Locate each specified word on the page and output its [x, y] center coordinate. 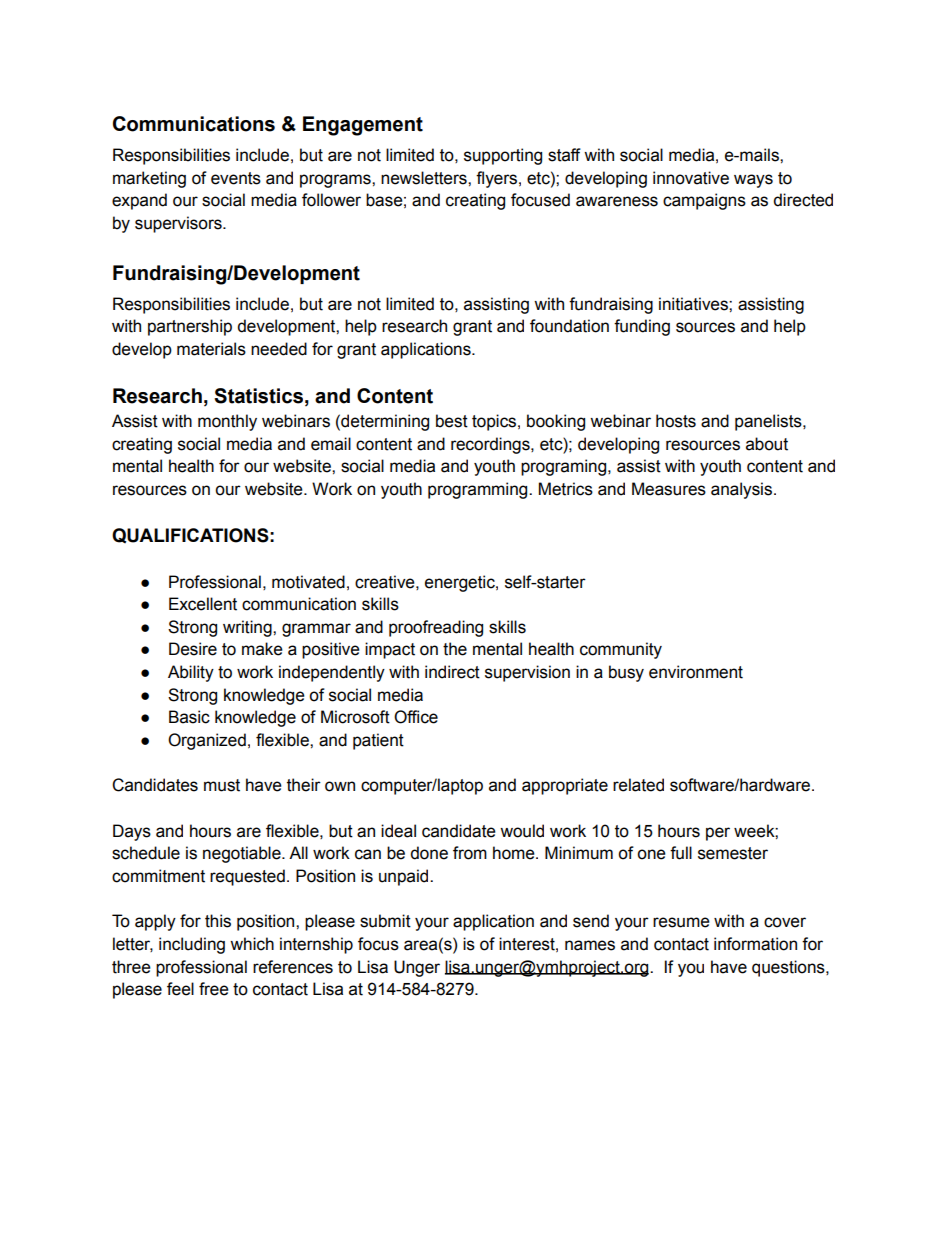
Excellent [203, 604]
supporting [503, 156]
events [236, 178]
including [192, 945]
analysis [741, 490]
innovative [691, 178]
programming [479, 490]
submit [385, 921]
